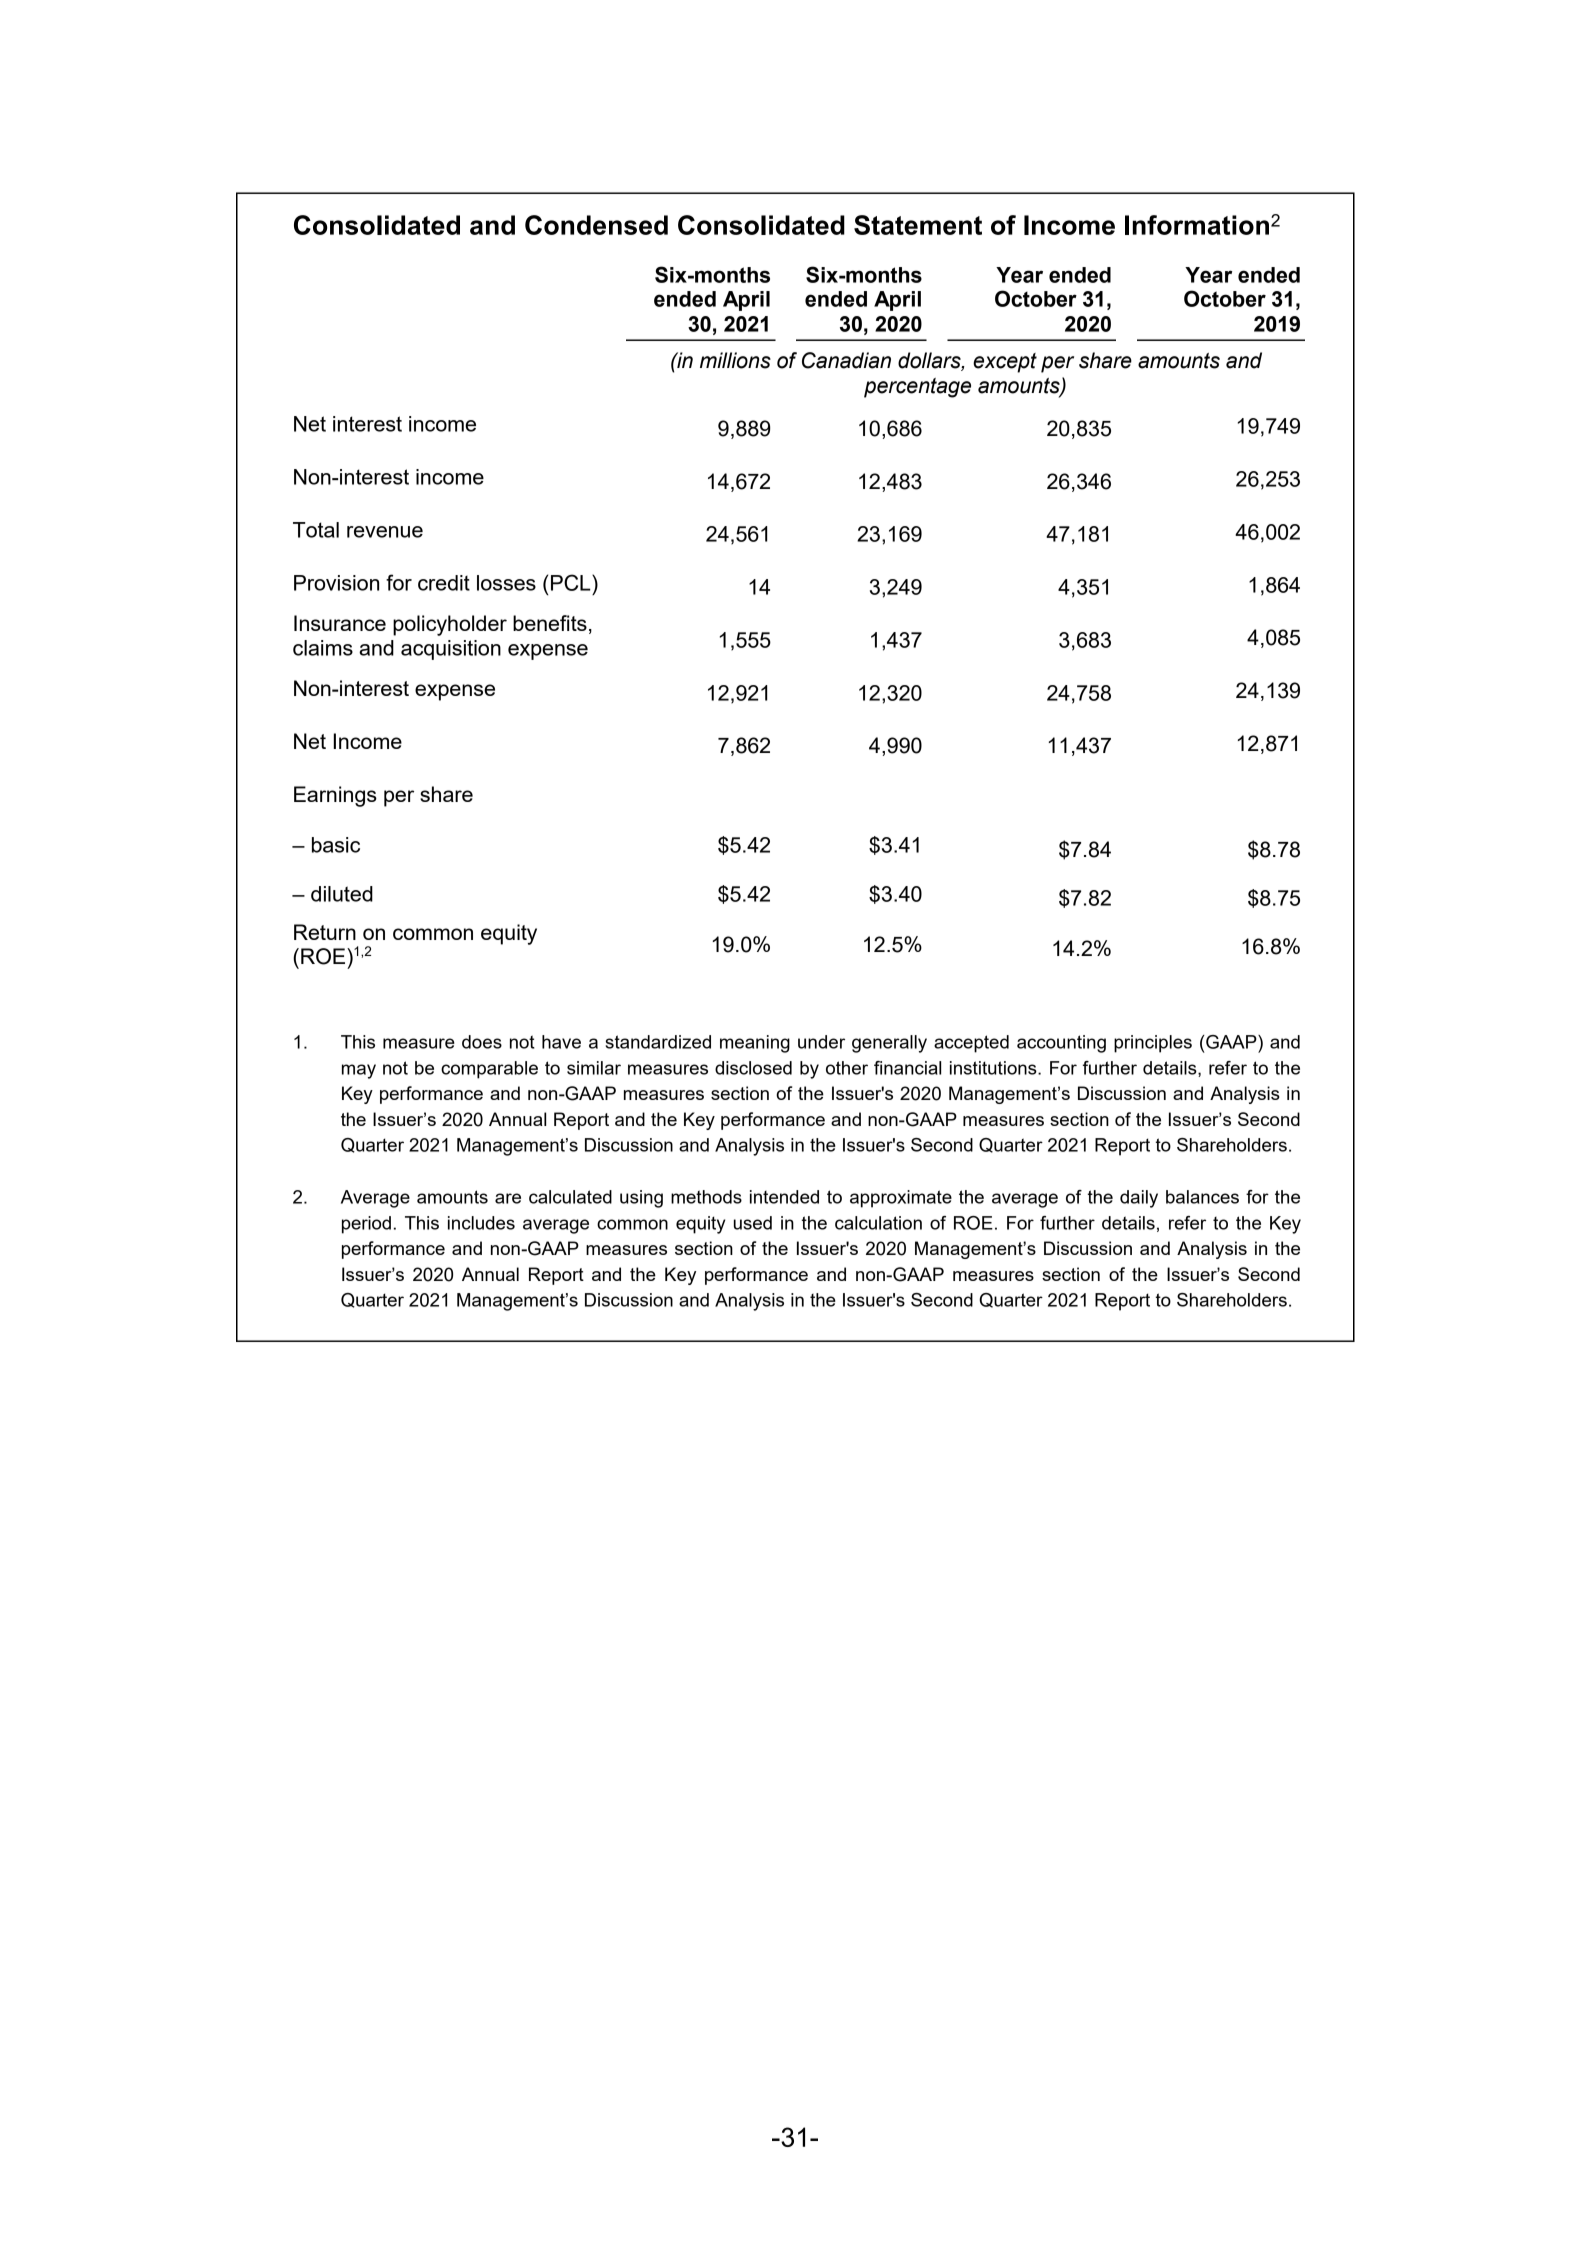 The height and width of the document is (2249, 1590). I want to click on percentage, so click(917, 388).
